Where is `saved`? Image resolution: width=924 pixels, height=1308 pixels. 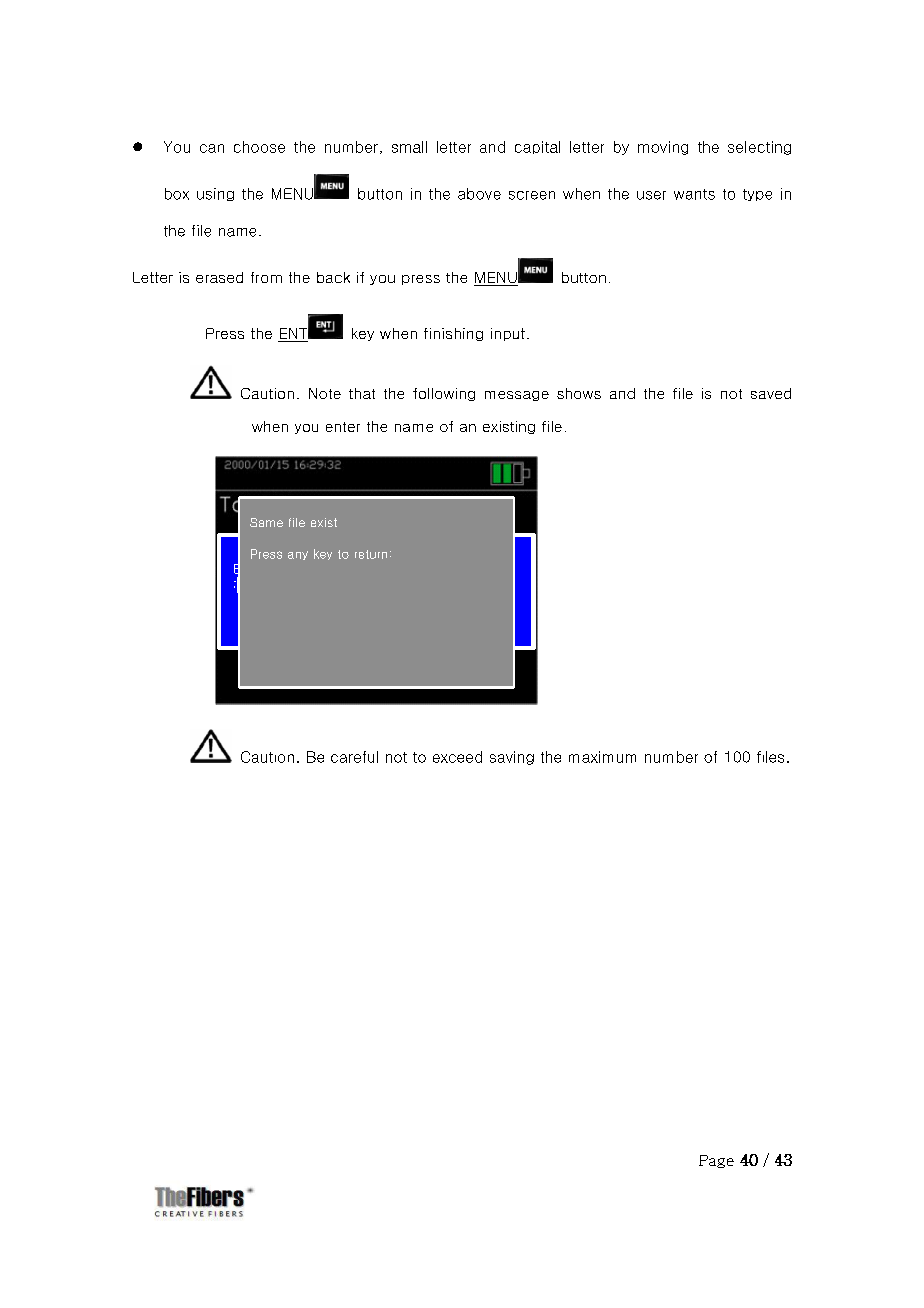
saved is located at coordinates (771, 393).
